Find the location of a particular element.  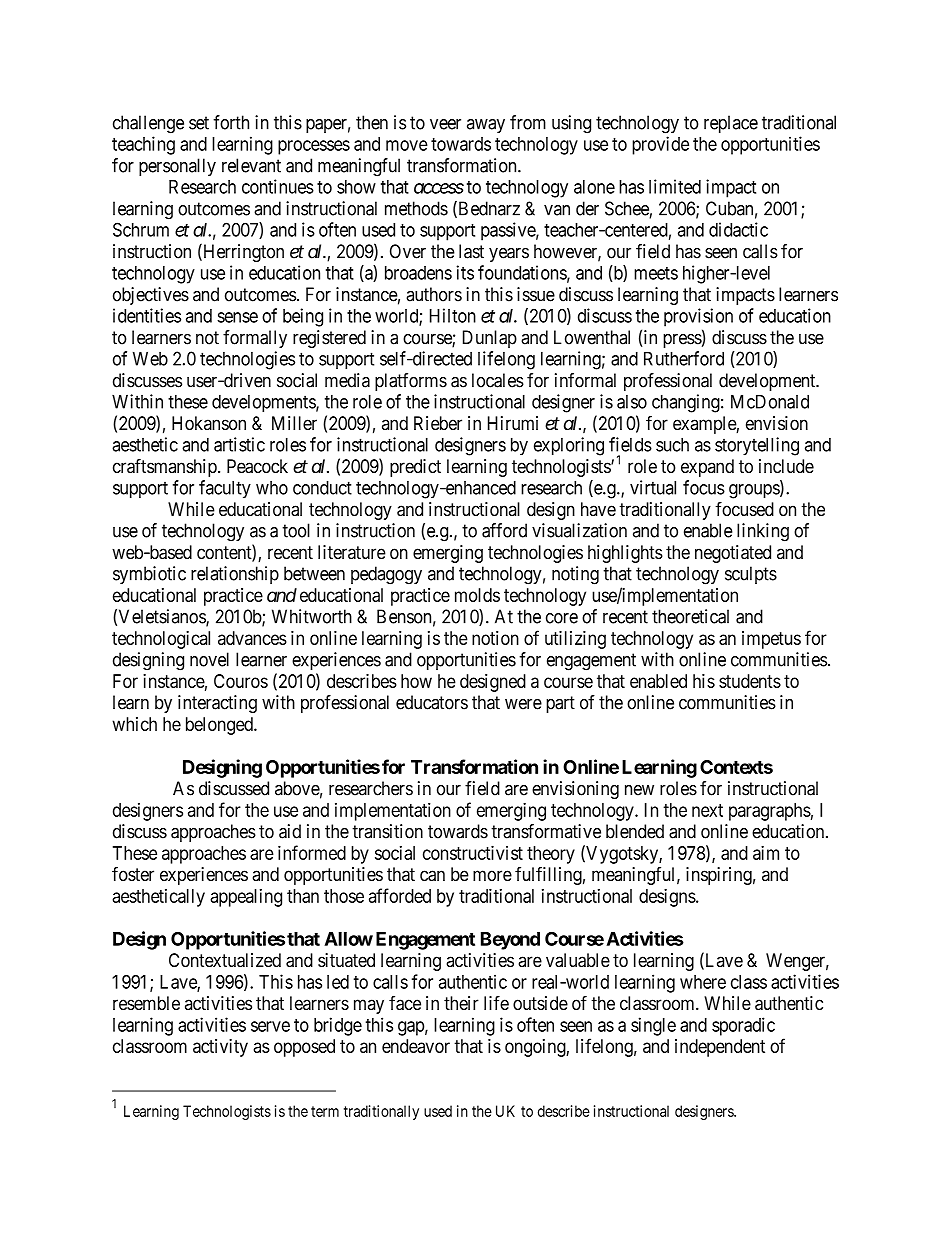

educators is located at coordinates (432, 702).
